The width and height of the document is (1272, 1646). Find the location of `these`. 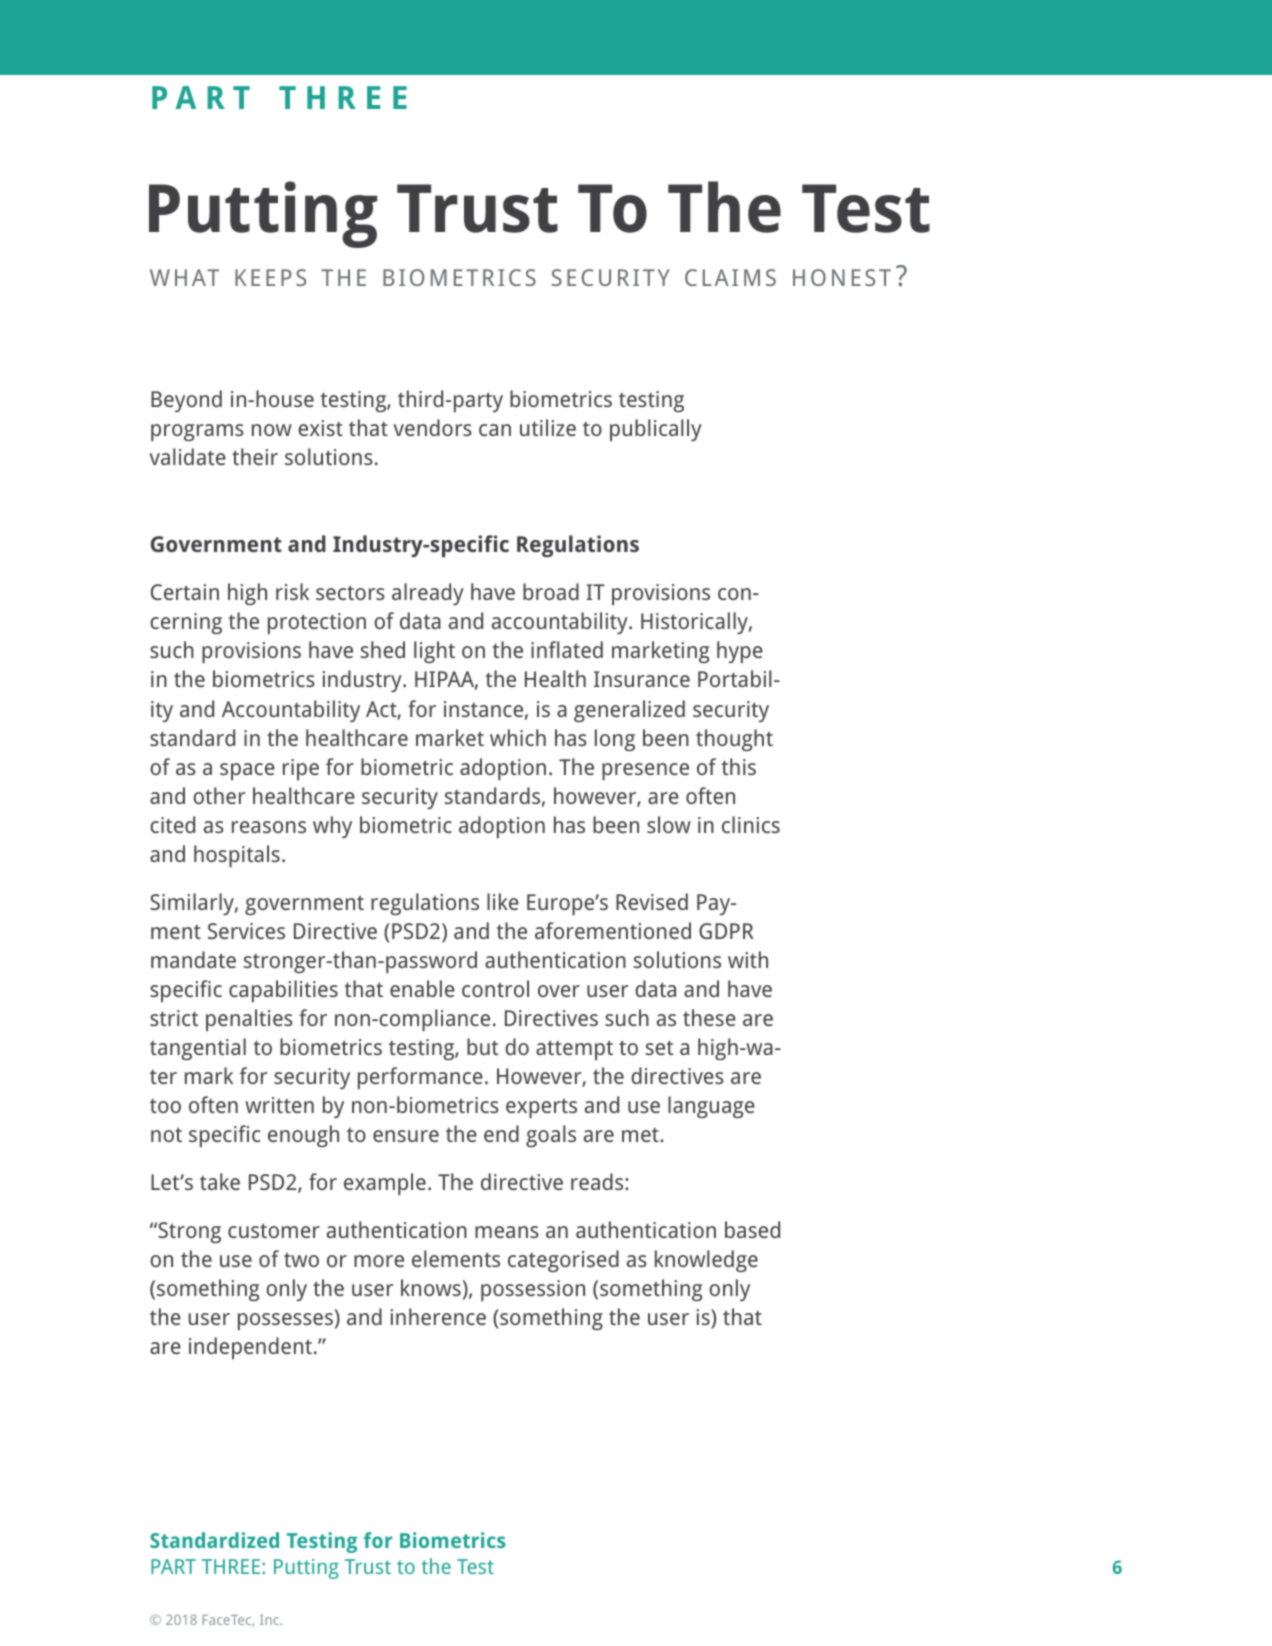

these is located at coordinates (709, 1017).
